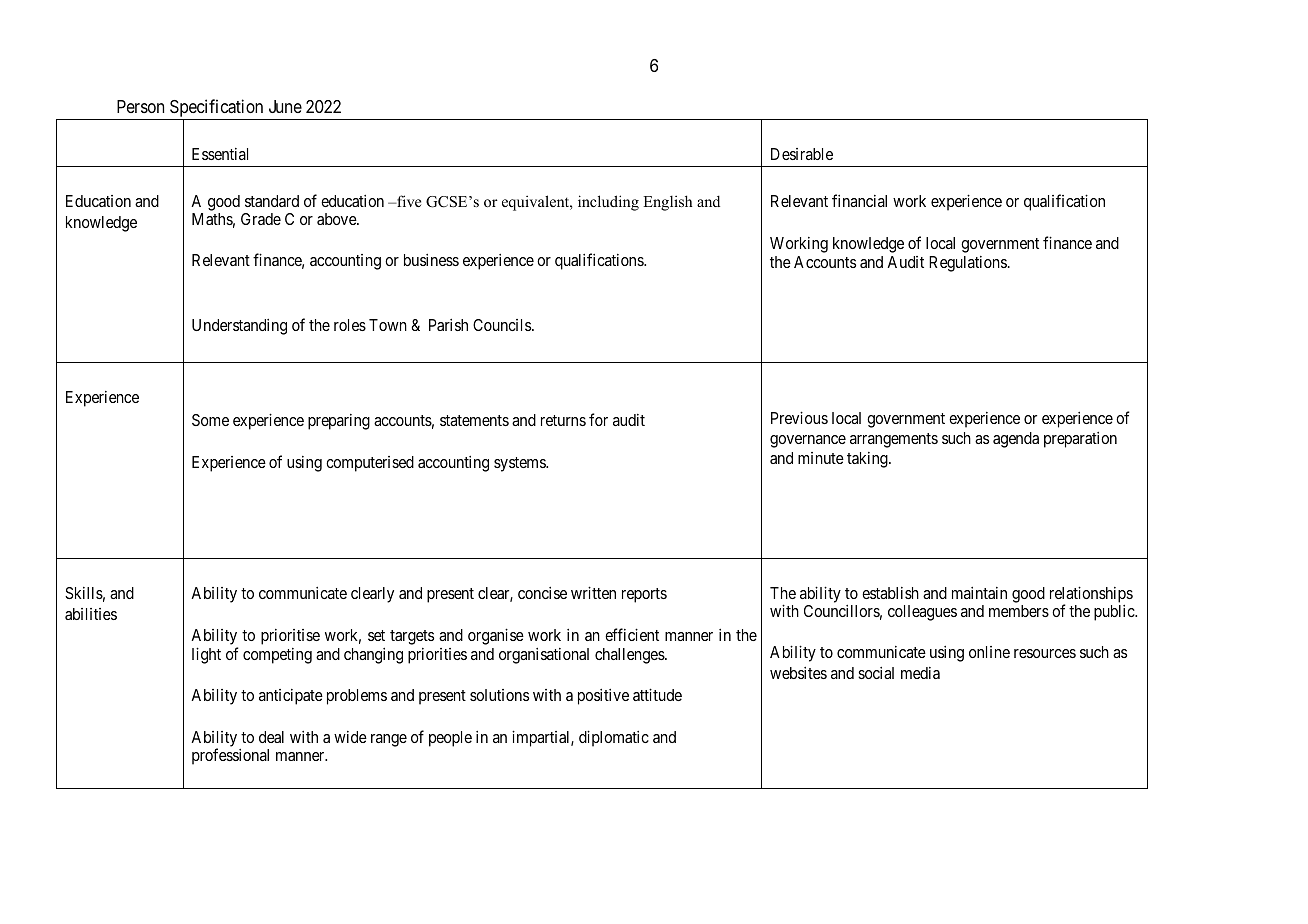 This document has height=924, width=1308. What do you see at coordinates (859, 200) in the document?
I see `financial` at bounding box center [859, 200].
